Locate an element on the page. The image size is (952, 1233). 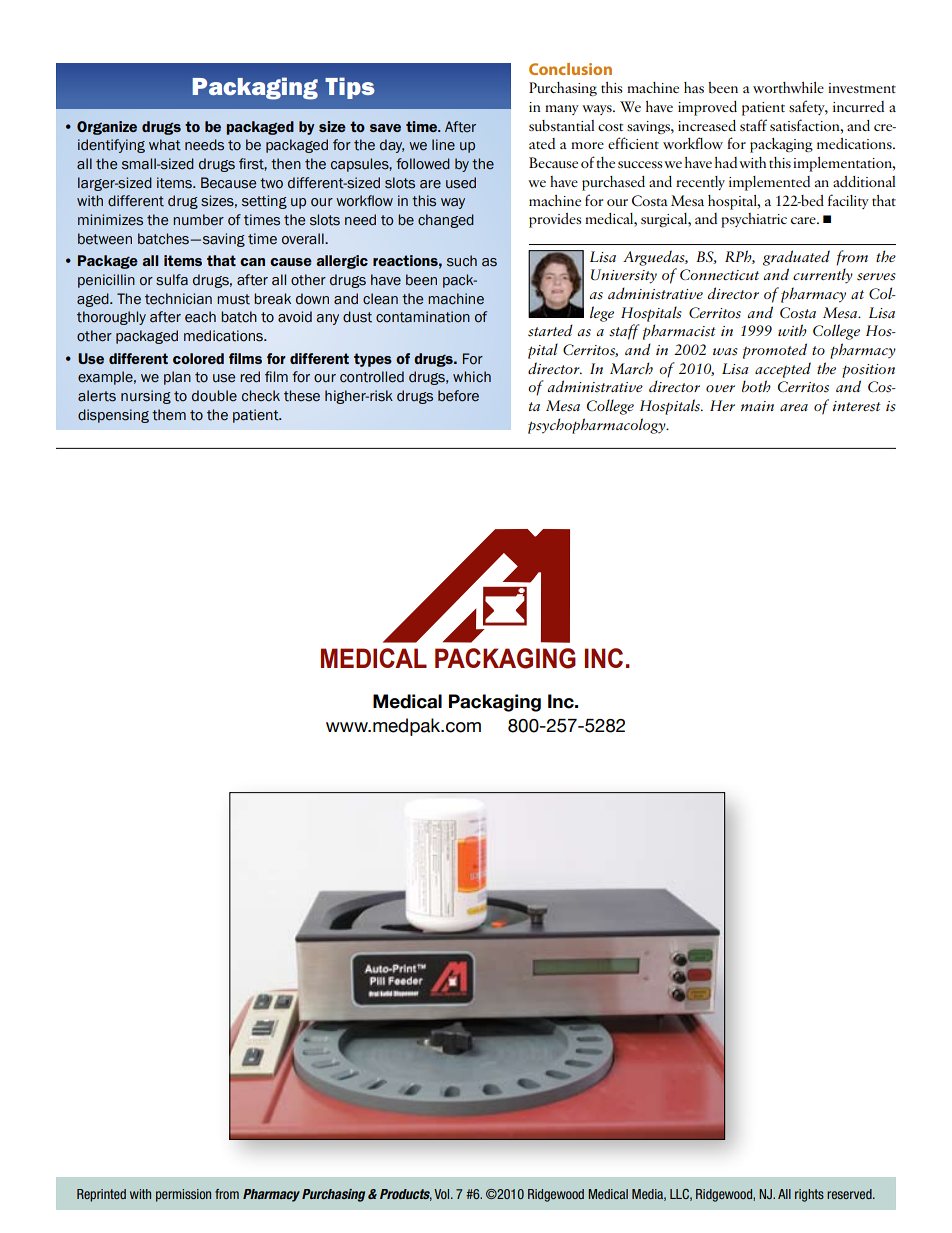
psychopharmacology is located at coordinates (598, 426).
